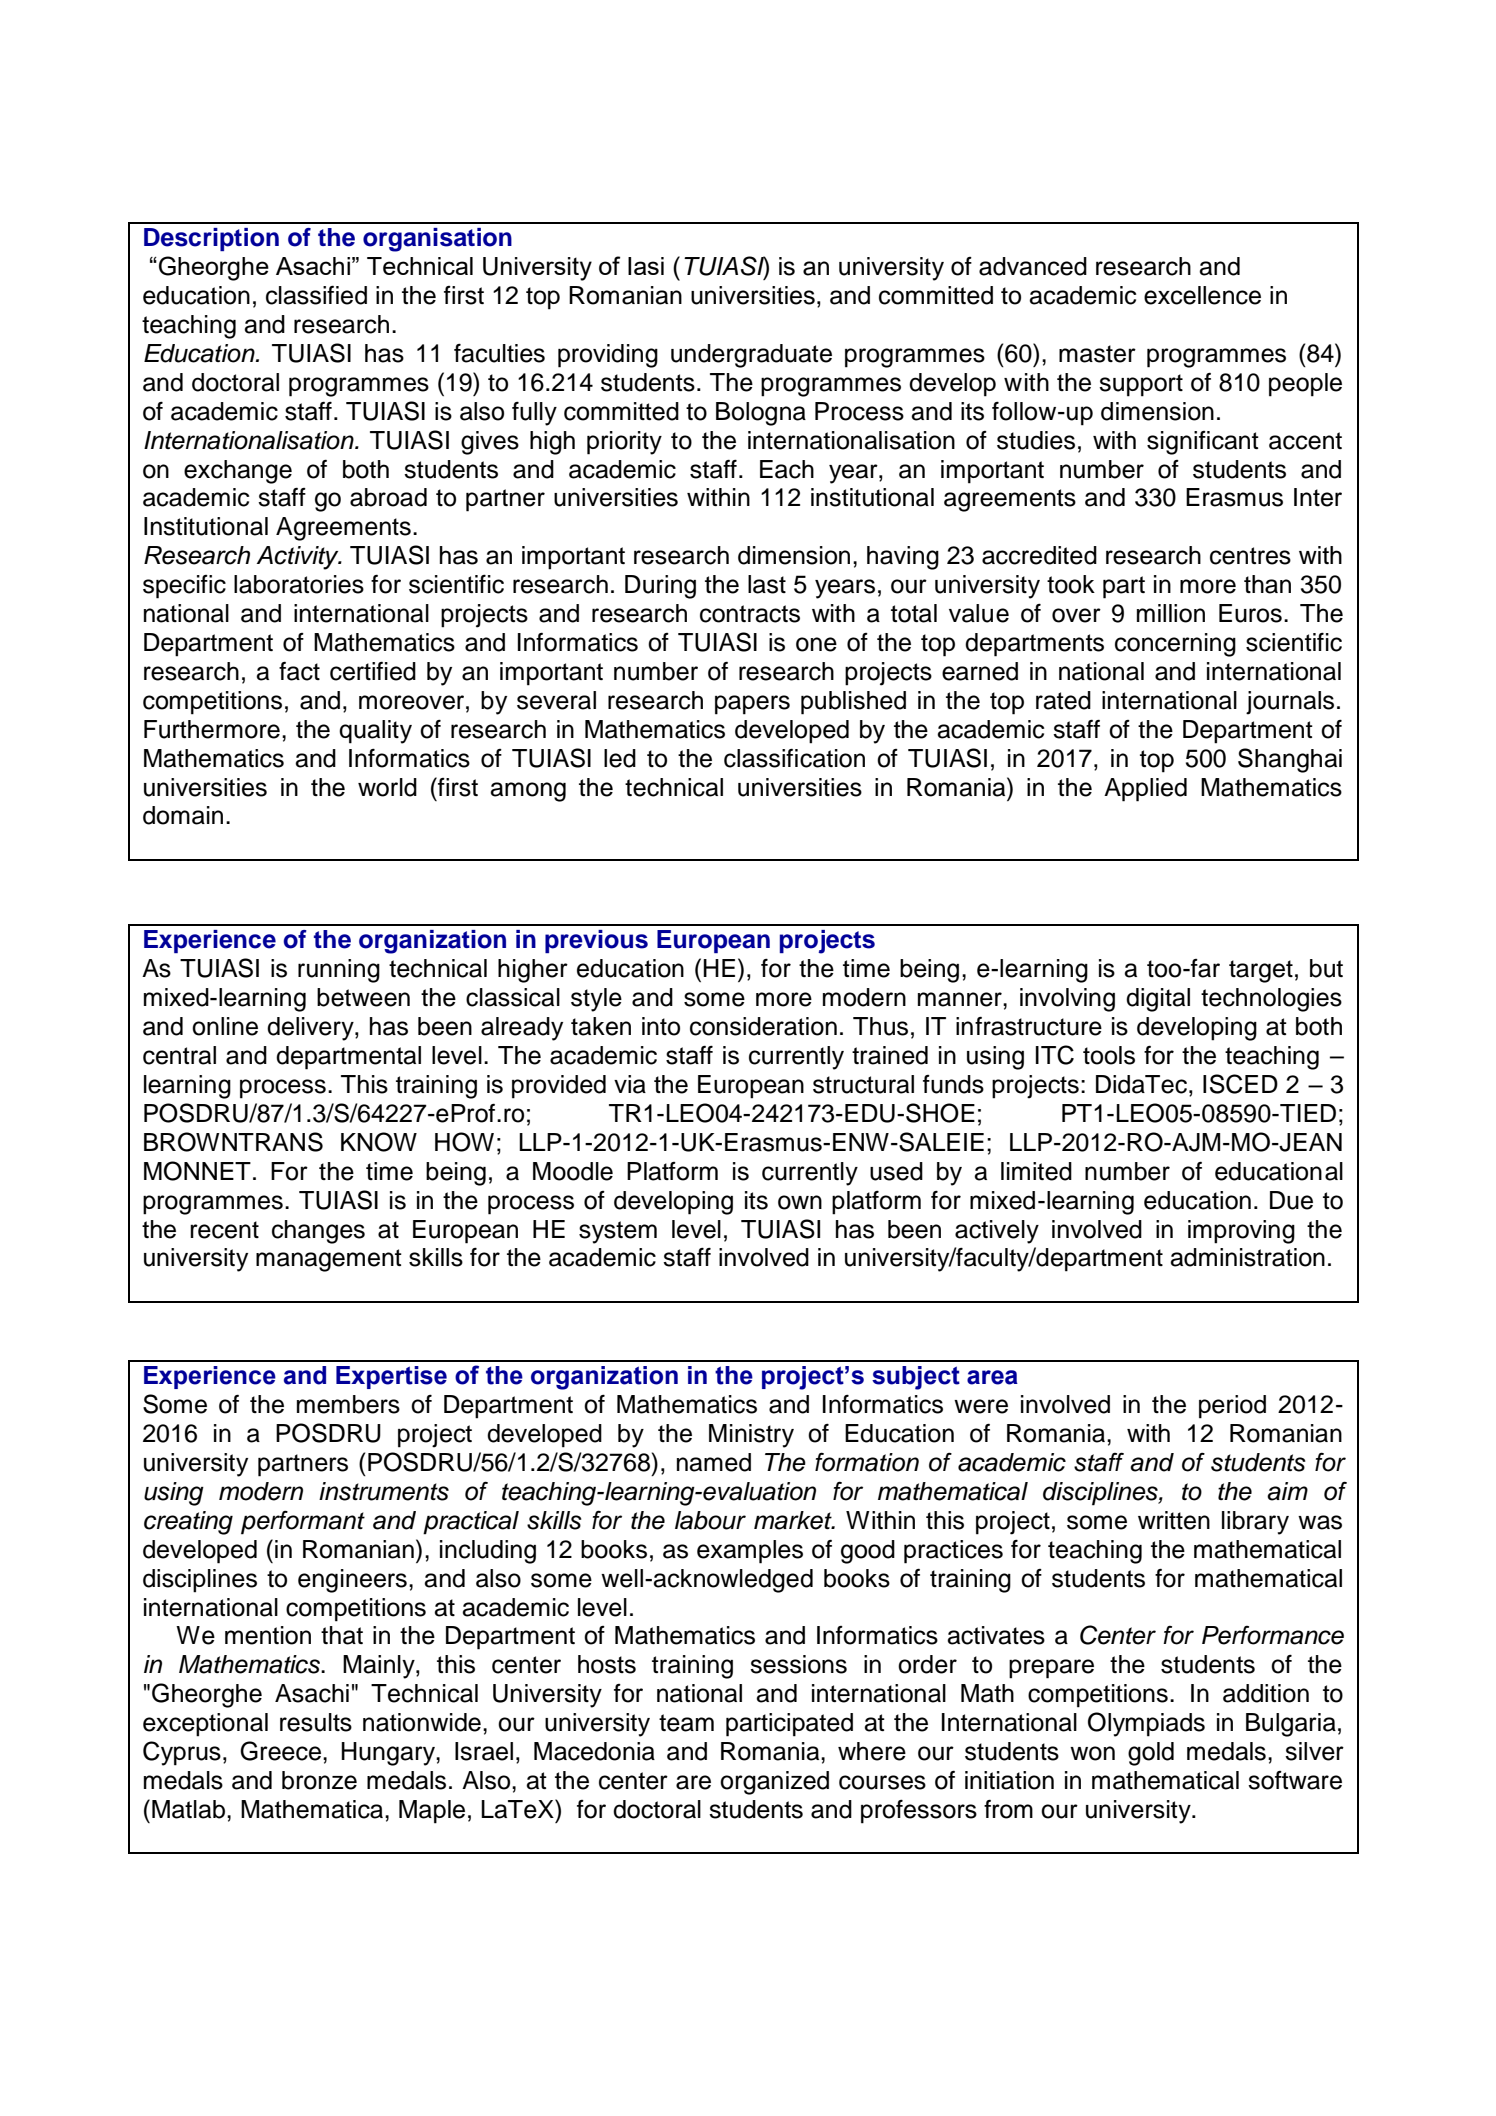 The image size is (1496, 2116). I want to click on undergraduate, so click(751, 356).
